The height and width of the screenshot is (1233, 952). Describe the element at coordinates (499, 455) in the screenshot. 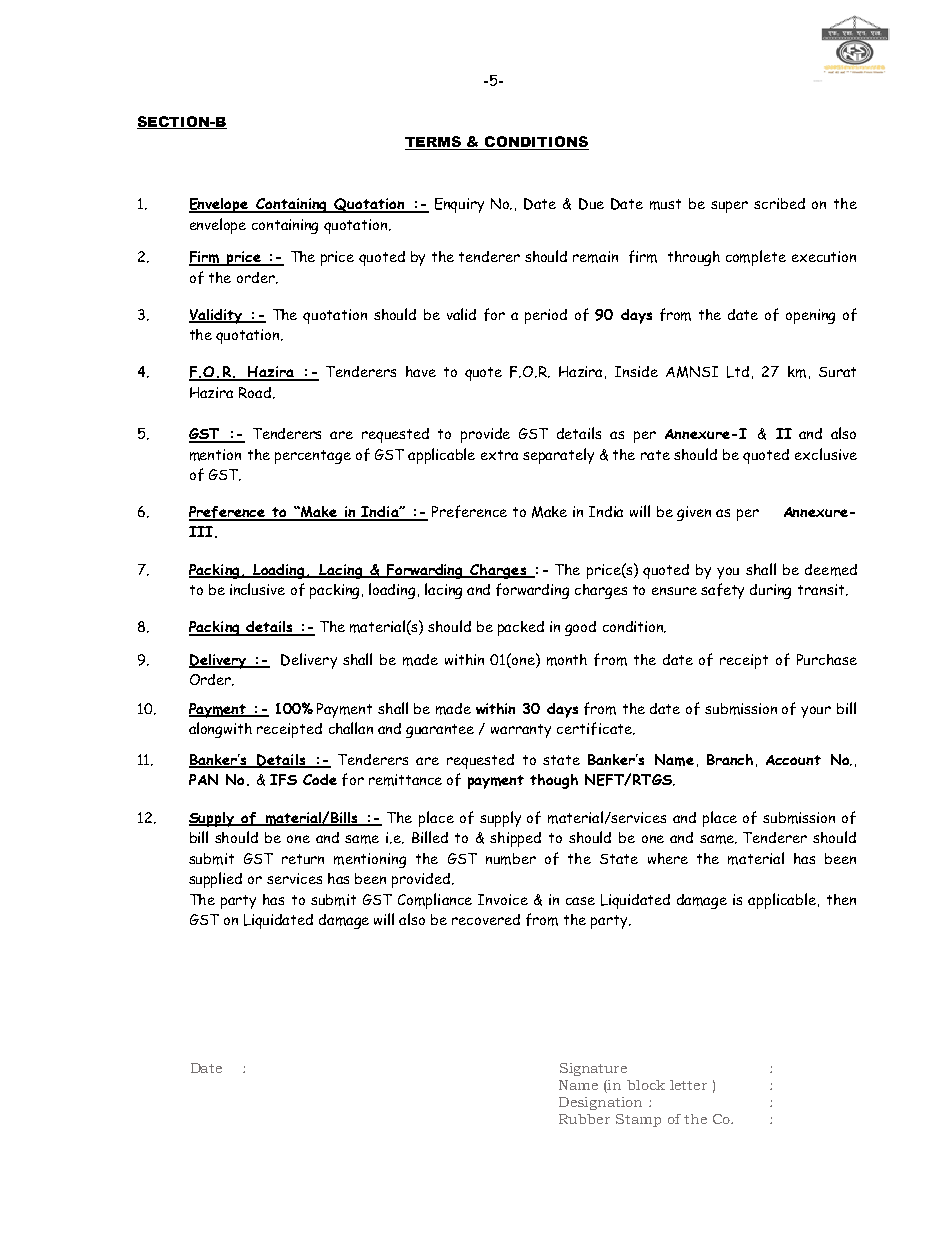

I see `extra` at that location.
